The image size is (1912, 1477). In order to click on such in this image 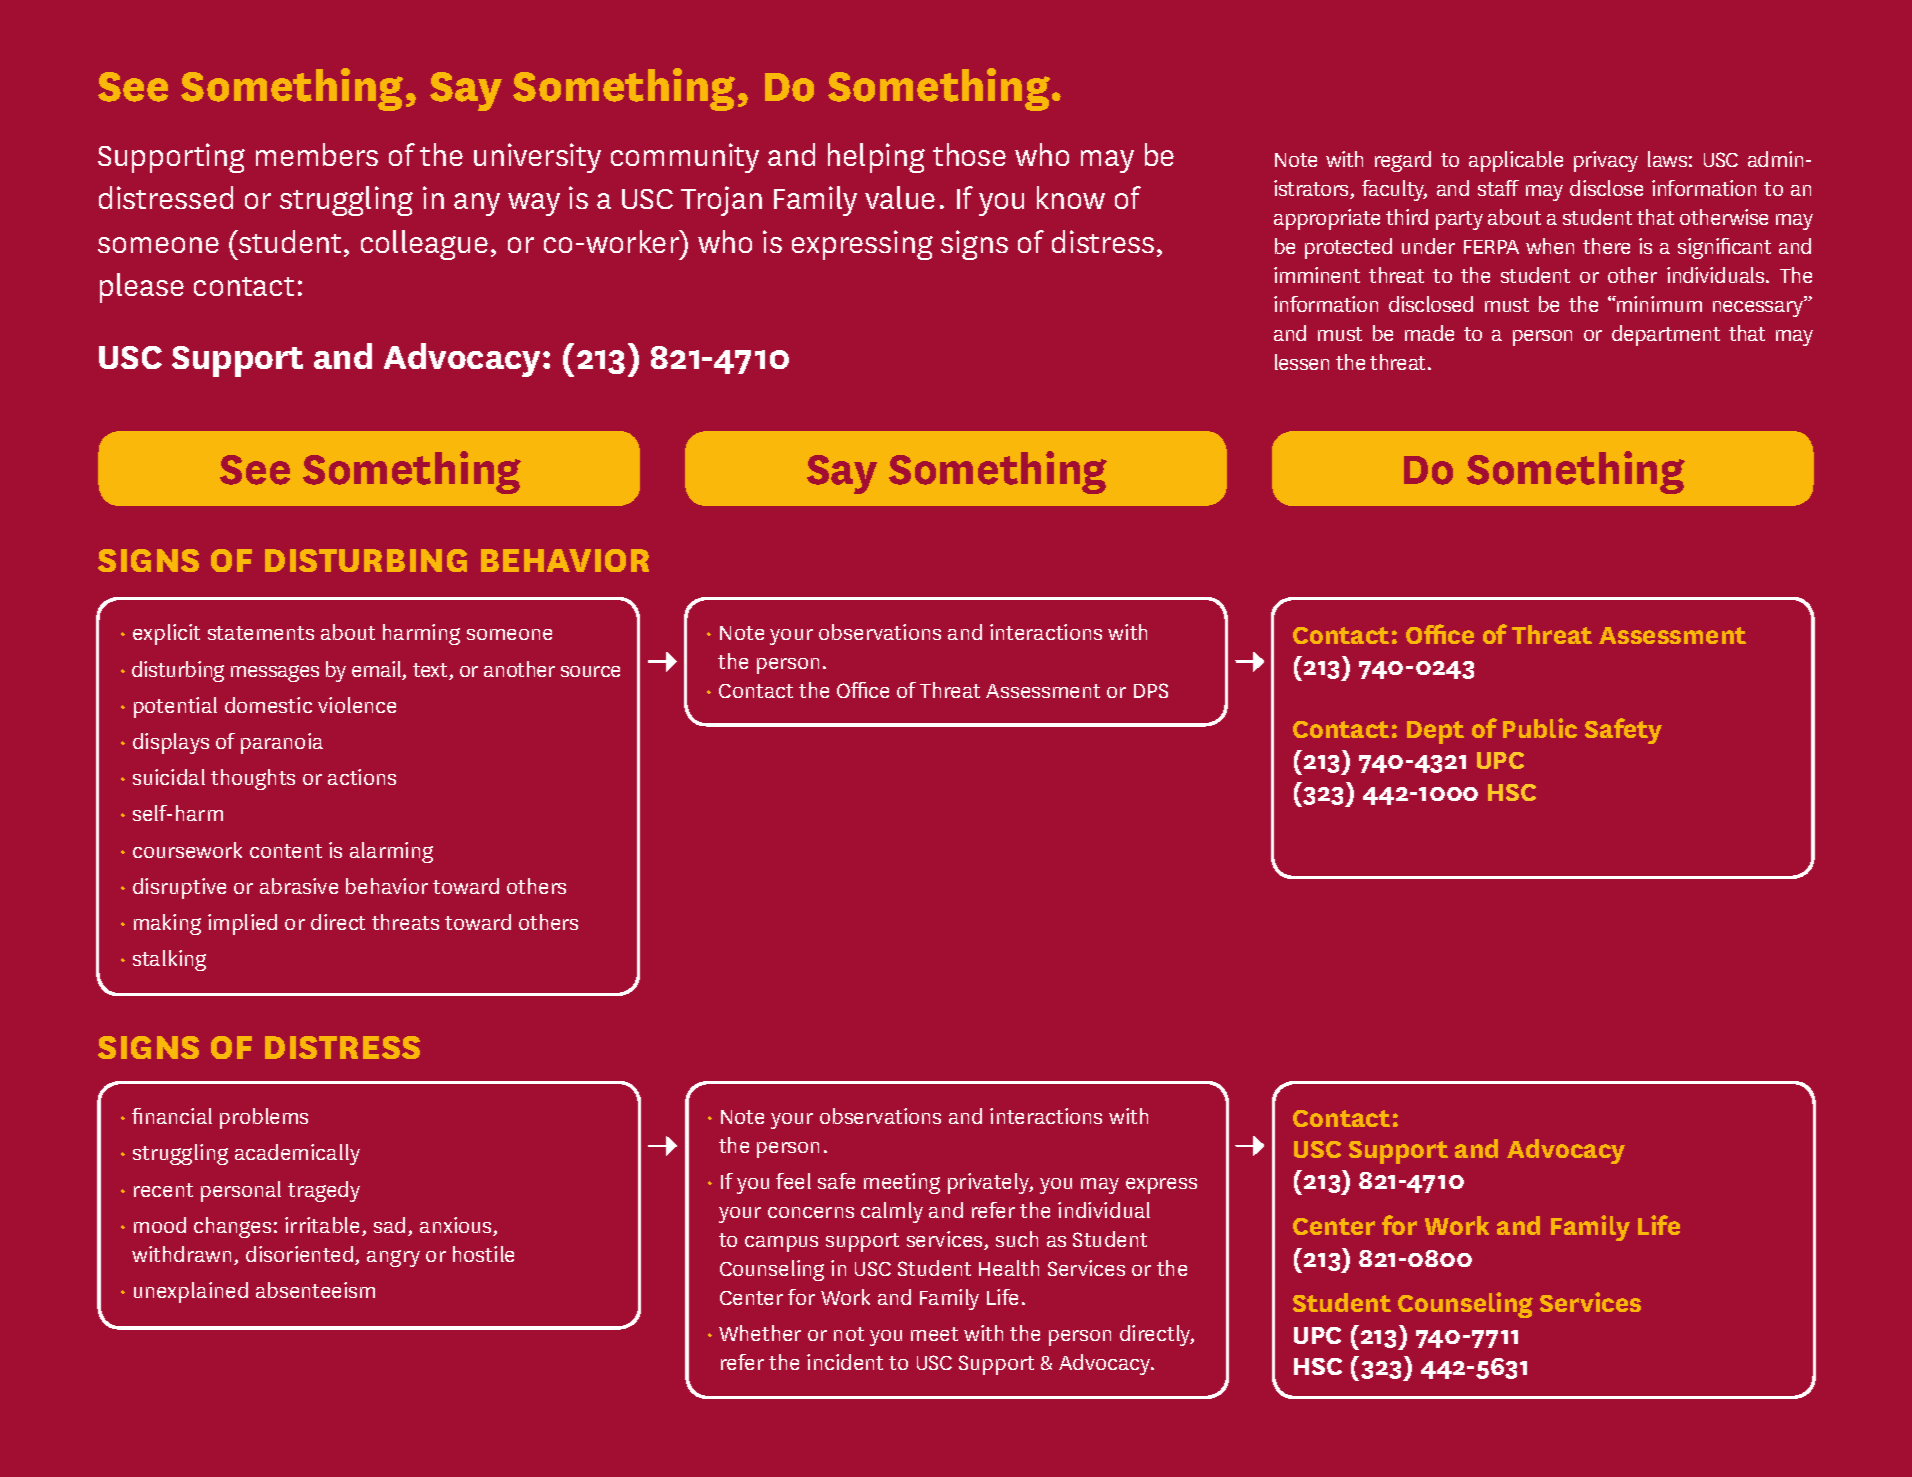, I will do `click(1017, 1239)`.
